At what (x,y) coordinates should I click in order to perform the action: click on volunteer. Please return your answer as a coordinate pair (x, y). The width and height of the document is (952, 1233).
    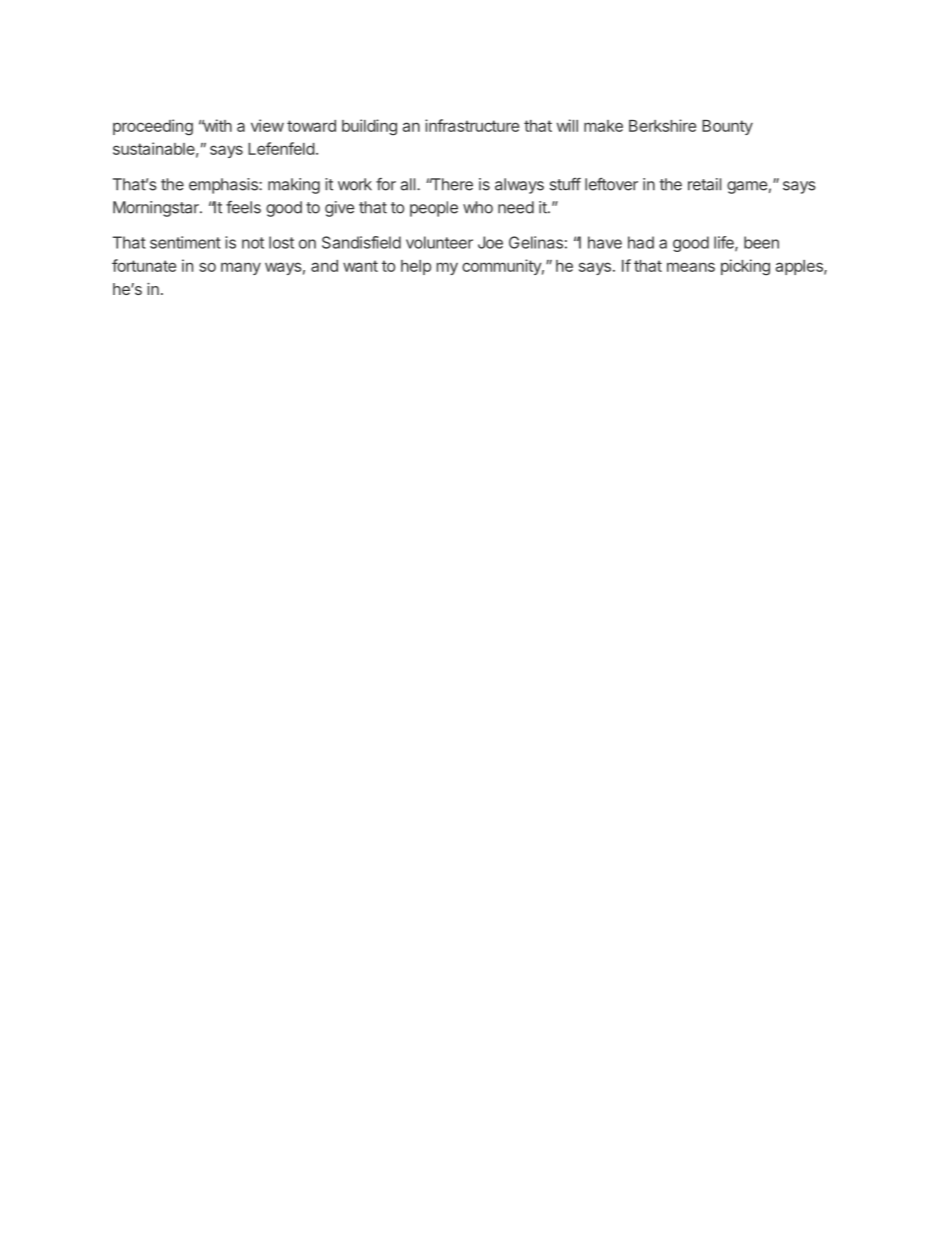
    Looking at the image, I should click on (439, 242).
